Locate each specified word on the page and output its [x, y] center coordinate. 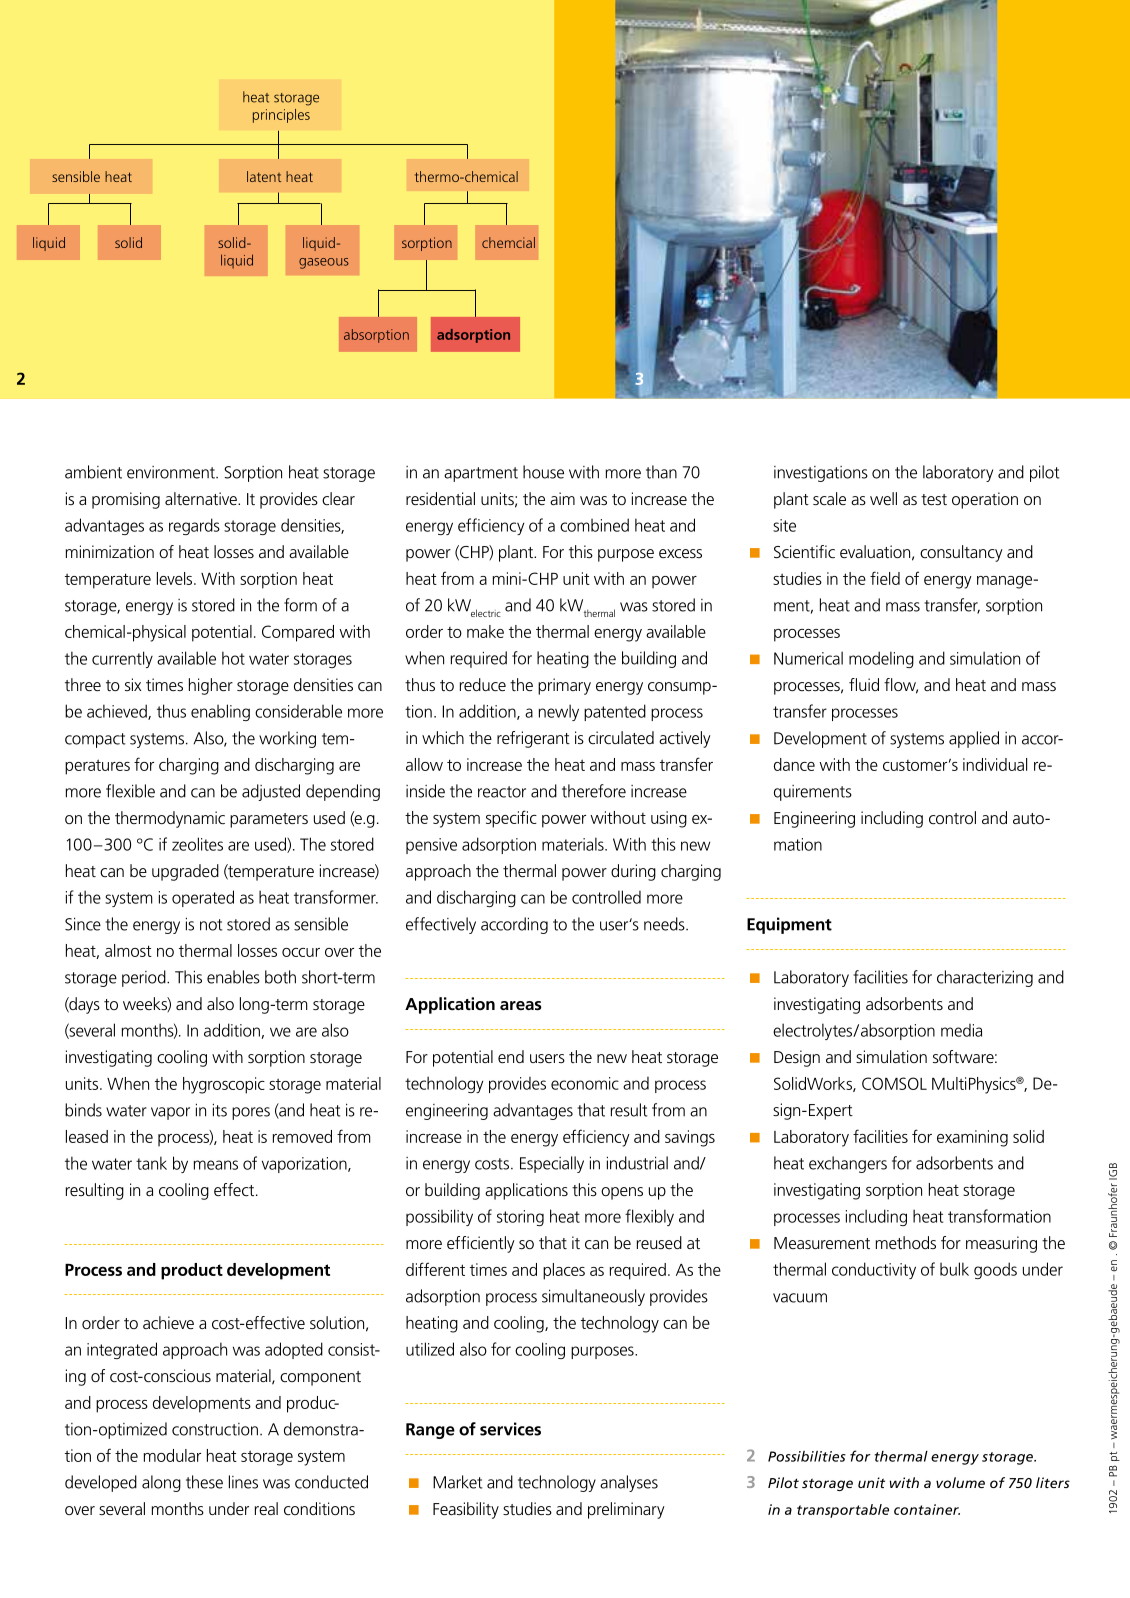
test [934, 499]
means [215, 1165]
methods [906, 1242]
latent [264, 176]
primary [564, 686]
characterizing [985, 978]
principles [281, 116]
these [204, 1482]
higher [211, 686]
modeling [881, 659]
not [211, 925]
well [883, 498]
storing [520, 1218]
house [543, 472]
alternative [202, 498]
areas [521, 1005]
